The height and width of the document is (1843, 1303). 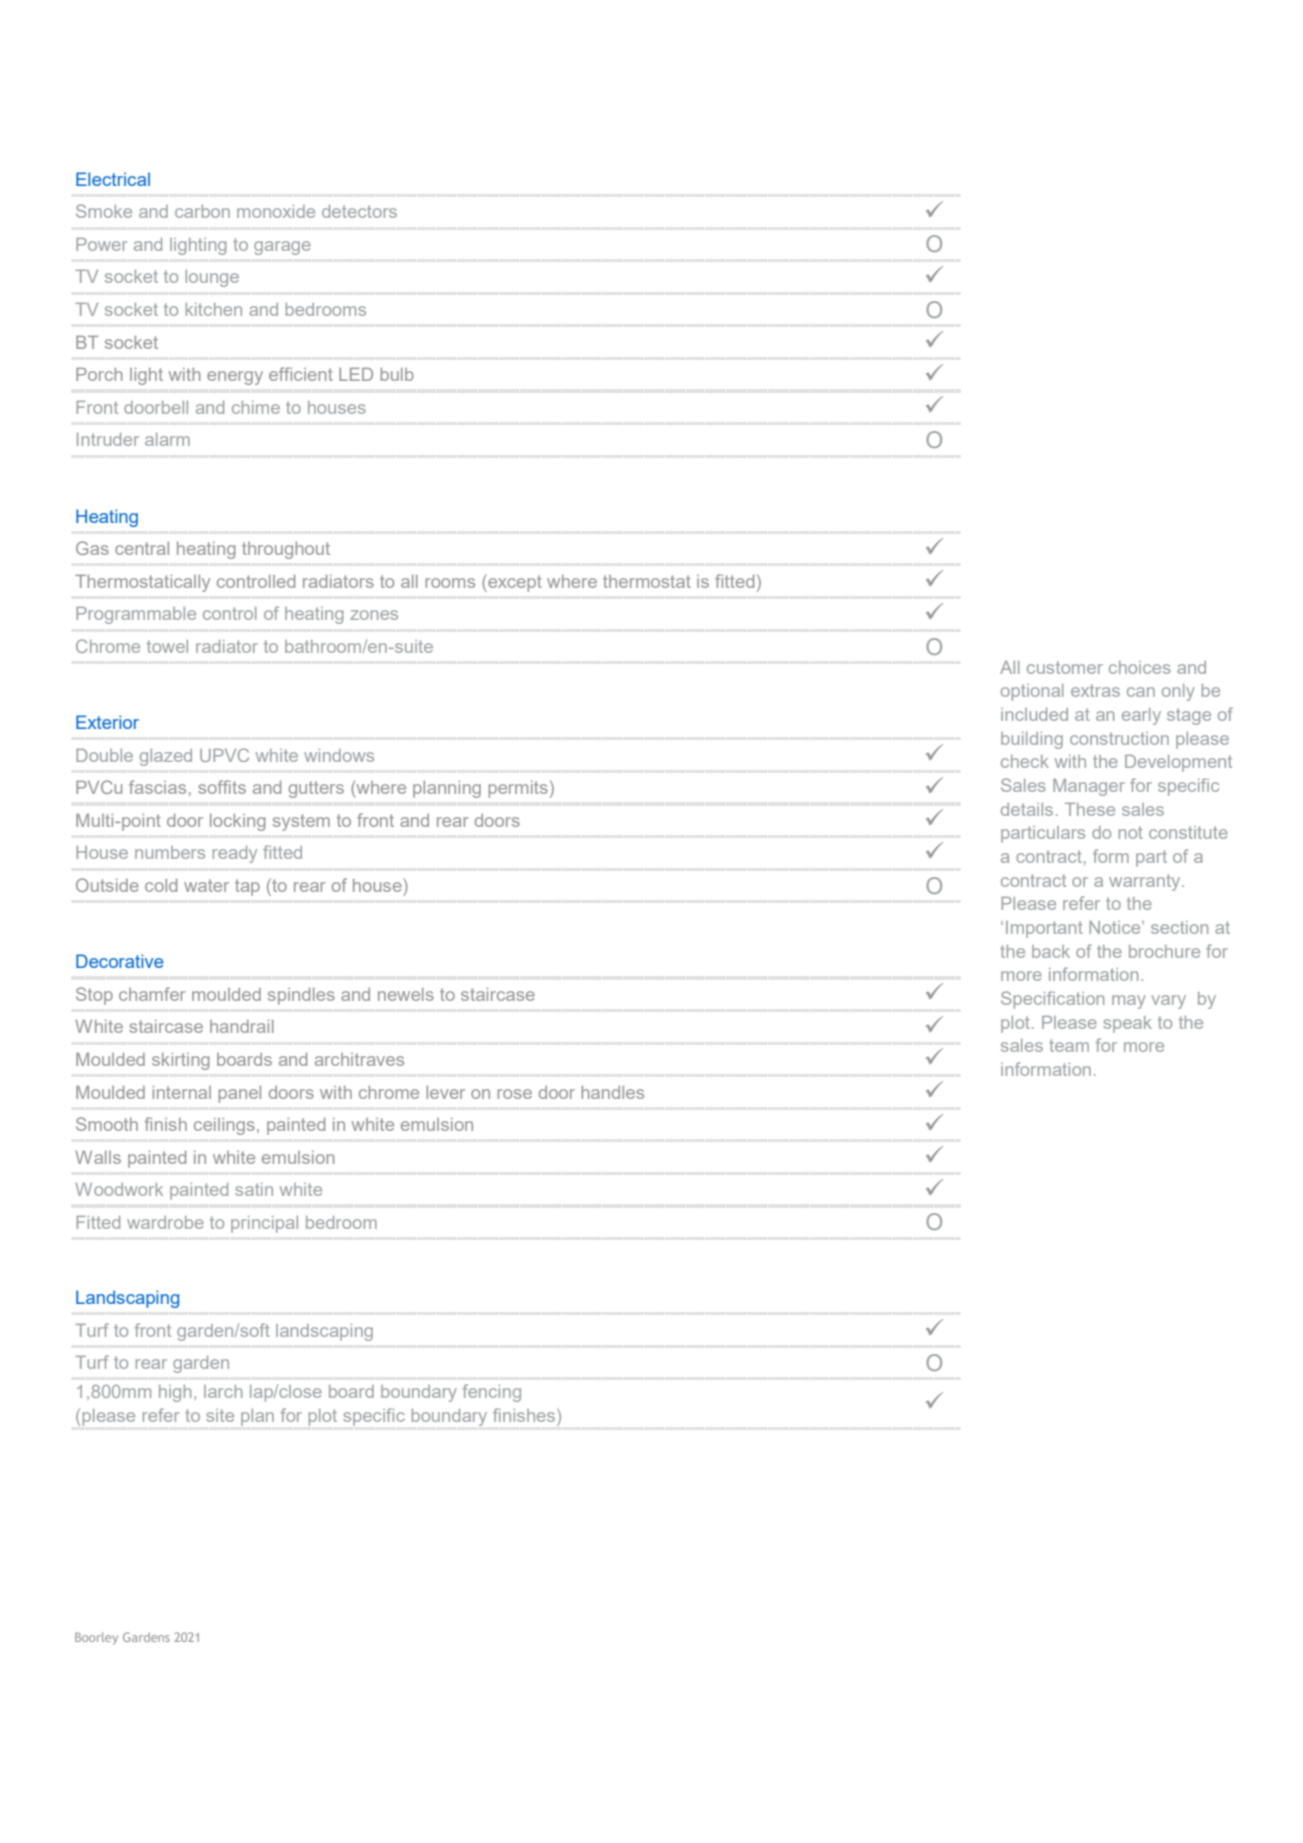 What do you see at coordinates (222, 787) in the document?
I see `soffits` at bounding box center [222, 787].
